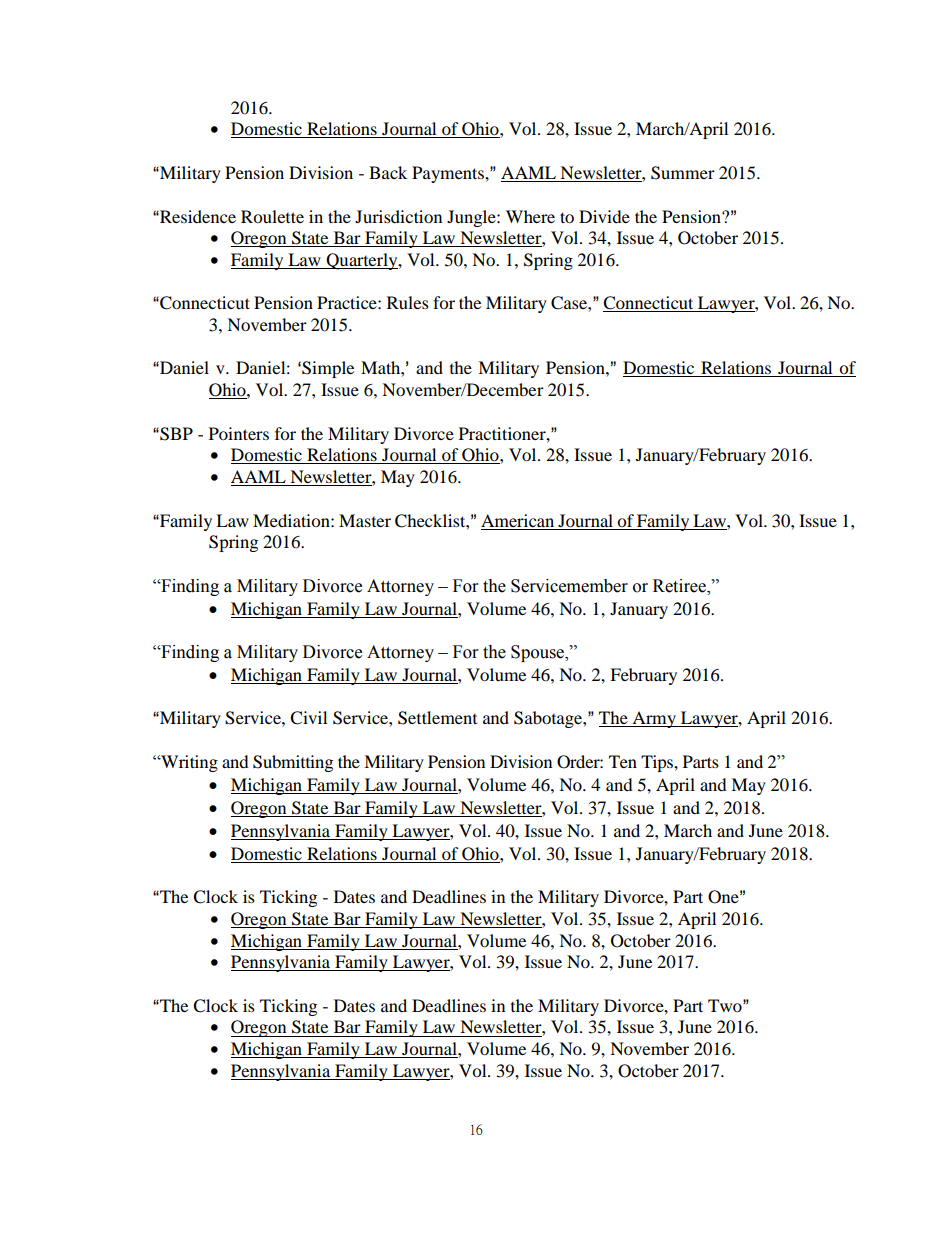 This screenshot has width=952, height=1233. I want to click on Submitting, so click(293, 763).
